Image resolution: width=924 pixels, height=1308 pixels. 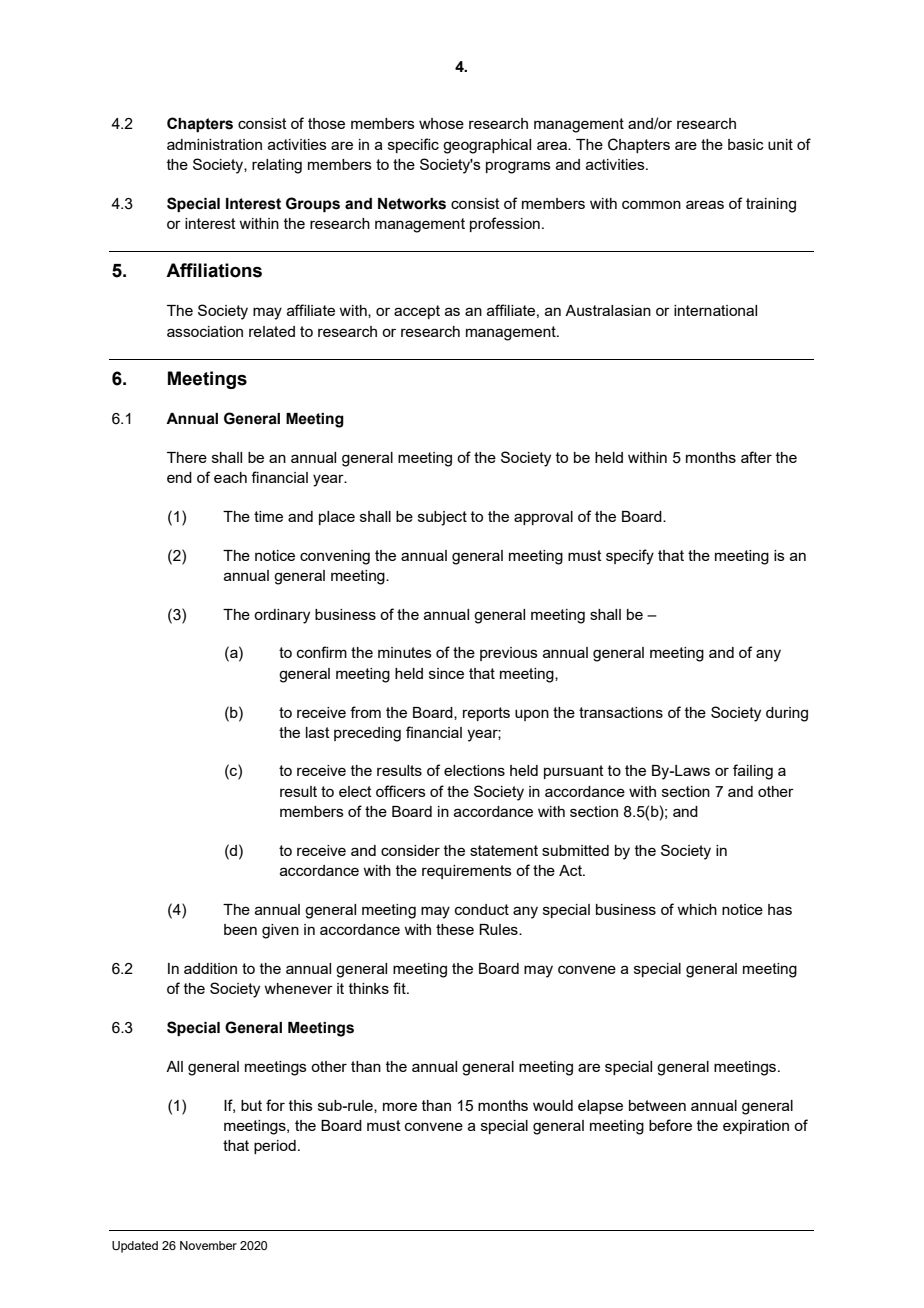 What do you see at coordinates (446, 673) in the screenshot?
I see `since` at bounding box center [446, 673].
